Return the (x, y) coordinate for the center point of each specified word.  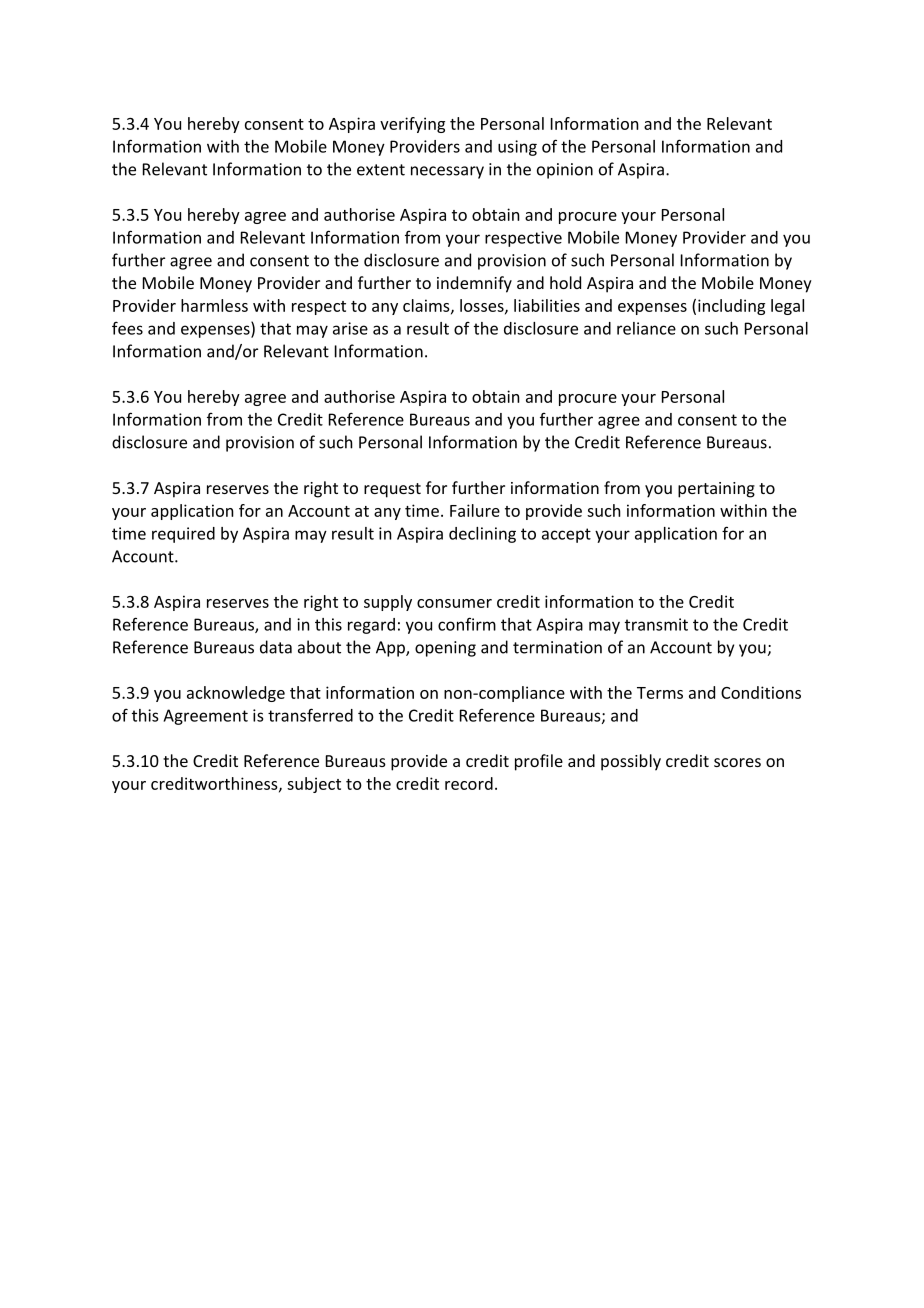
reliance (646, 328)
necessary (447, 172)
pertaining (716, 490)
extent (381, 170)
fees (127, 328)
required (183, 535)
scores (737, 762)
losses (483, 306)
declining (482, 535)
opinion (565, 171)
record (469, 783)
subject (314, 785)
